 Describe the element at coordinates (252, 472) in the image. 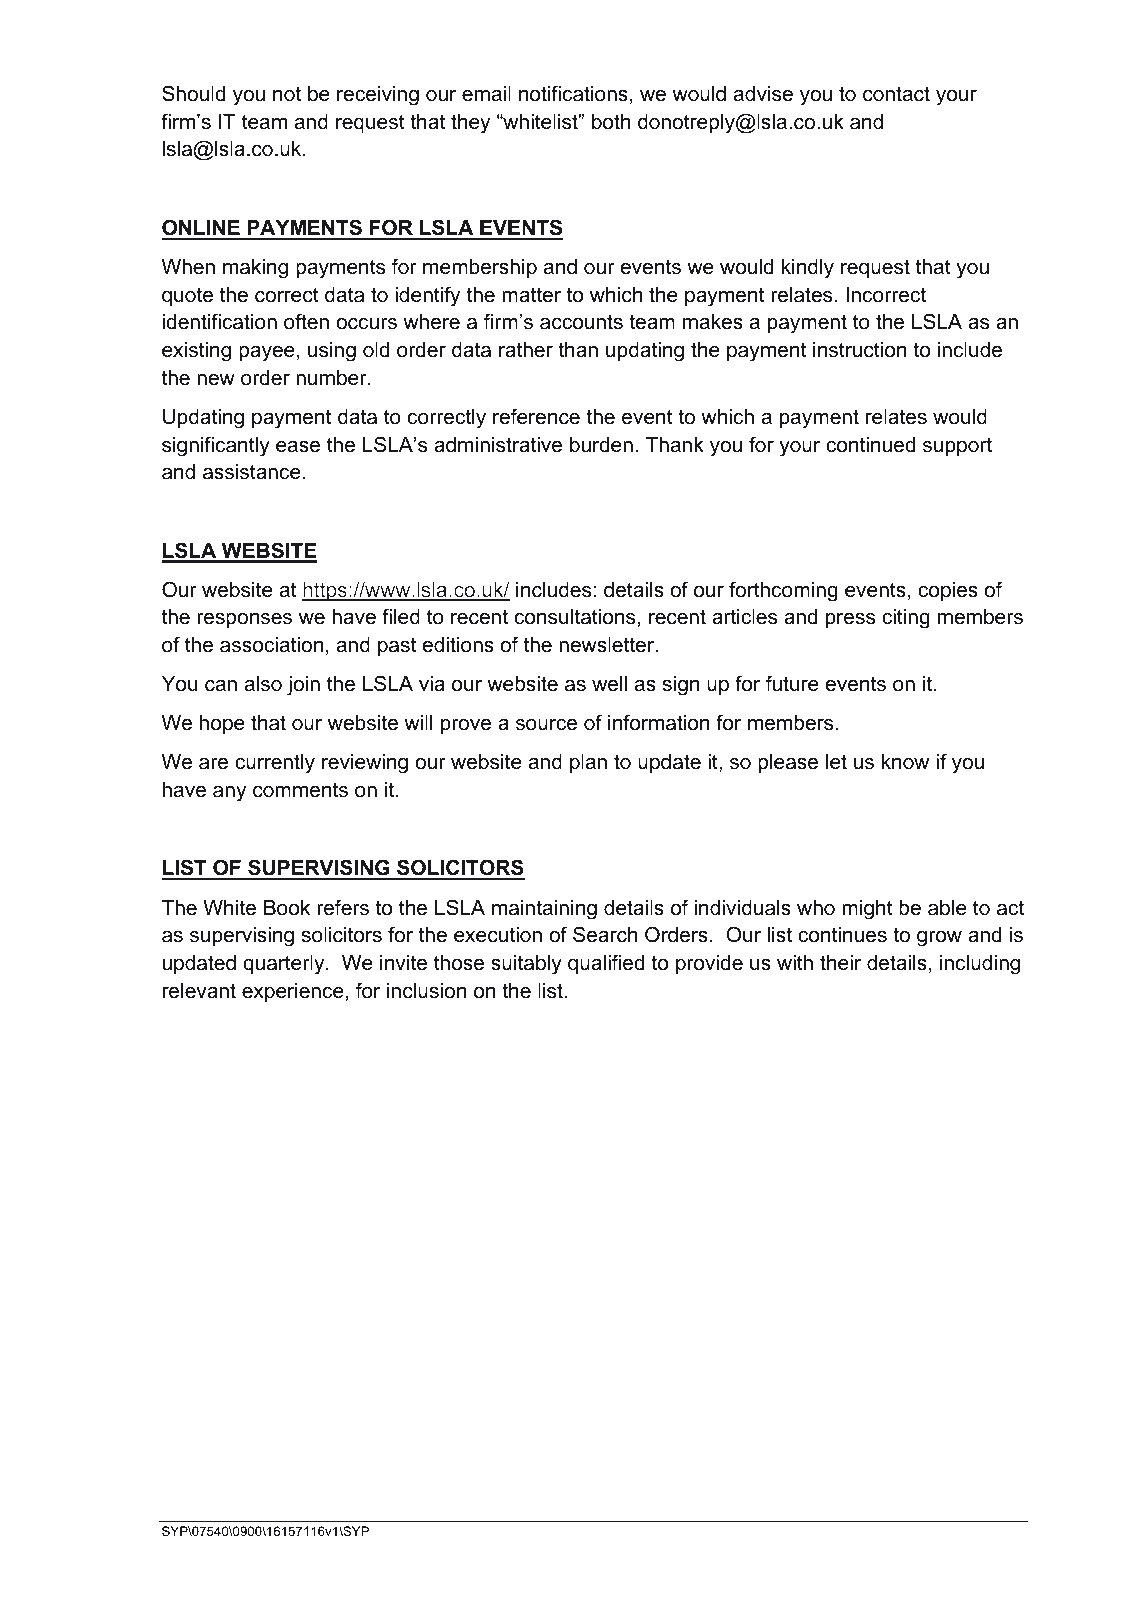

I see `assistance` at that location.
